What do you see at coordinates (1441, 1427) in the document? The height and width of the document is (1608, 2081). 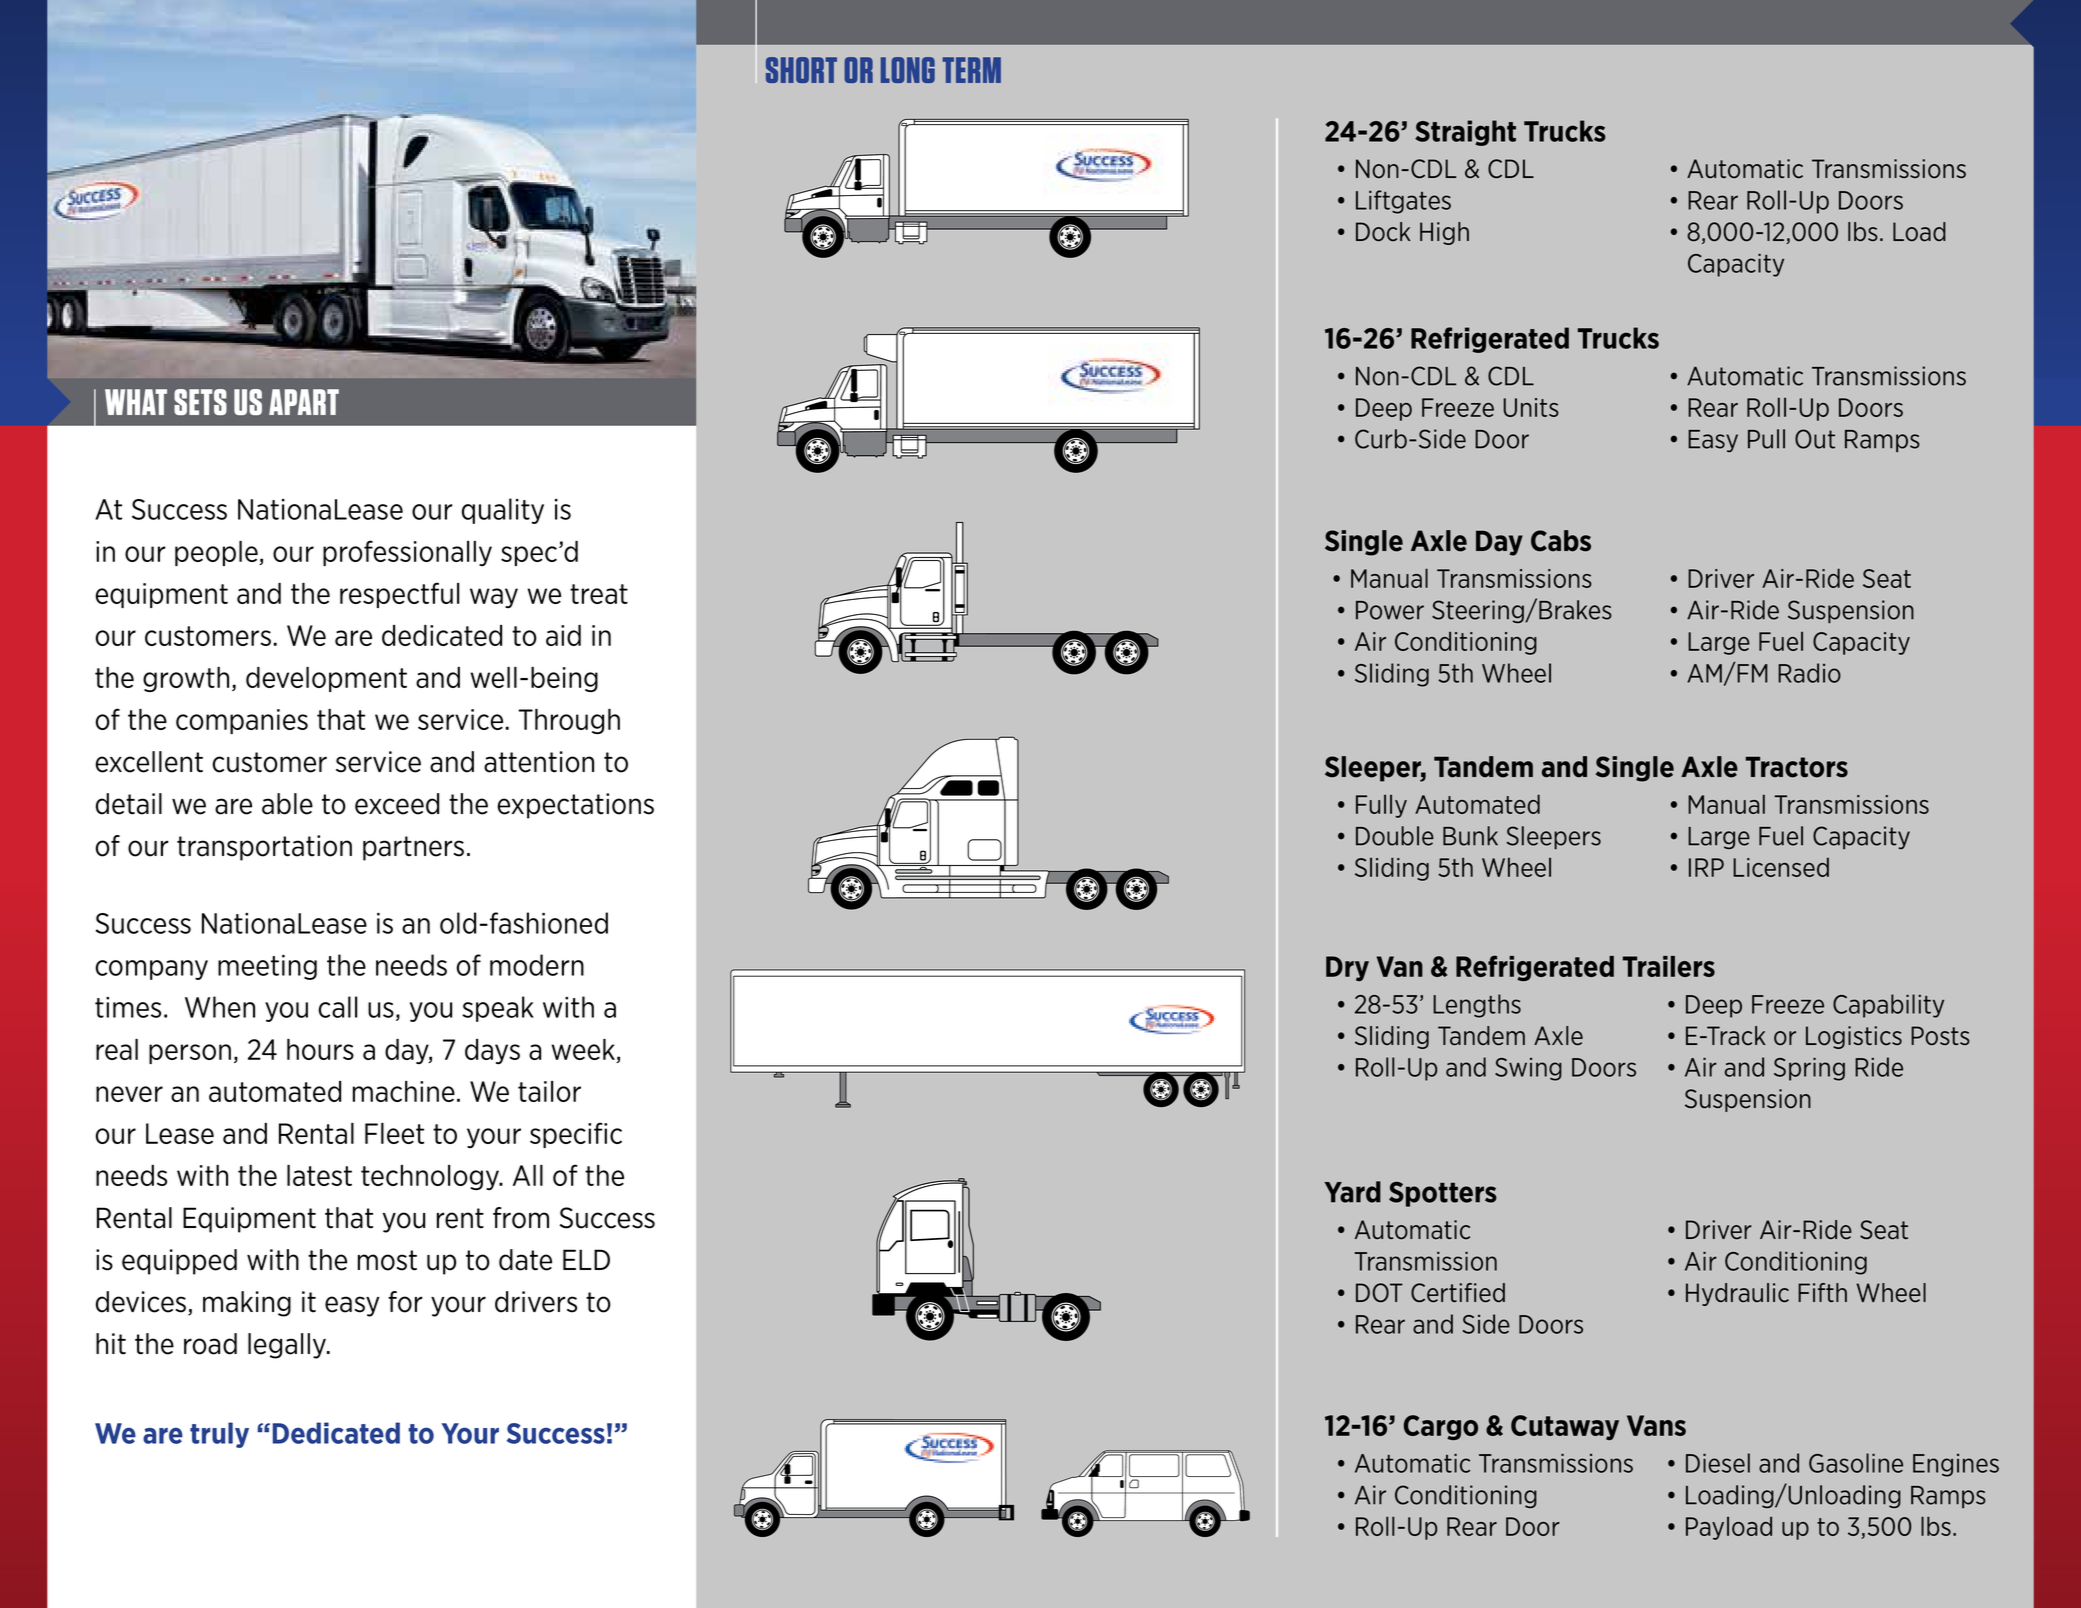 I see `Cargo` at bounding box center [1441, 1427].
